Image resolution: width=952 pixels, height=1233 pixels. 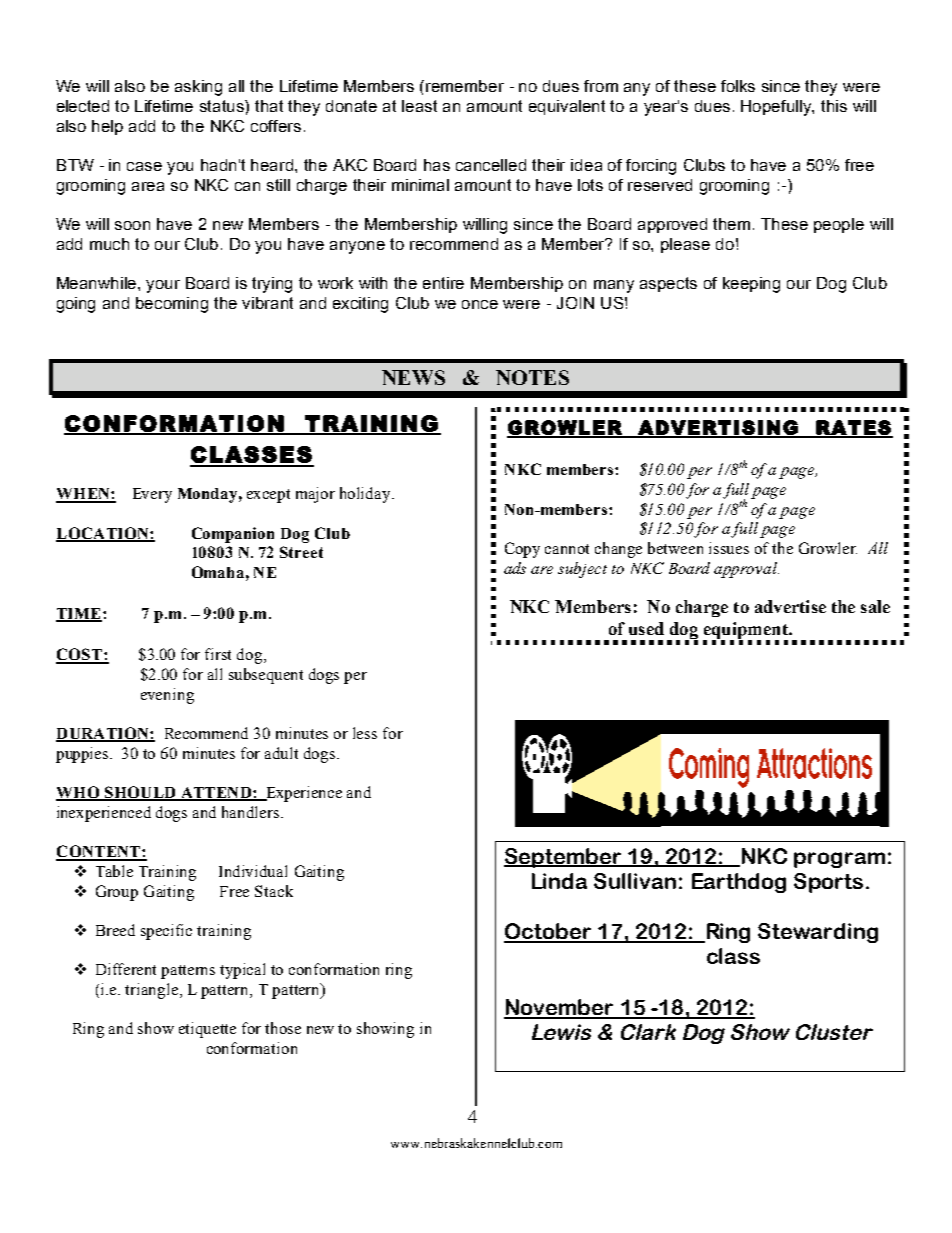 I want to click on Companion, so click(x=233, y=535).
